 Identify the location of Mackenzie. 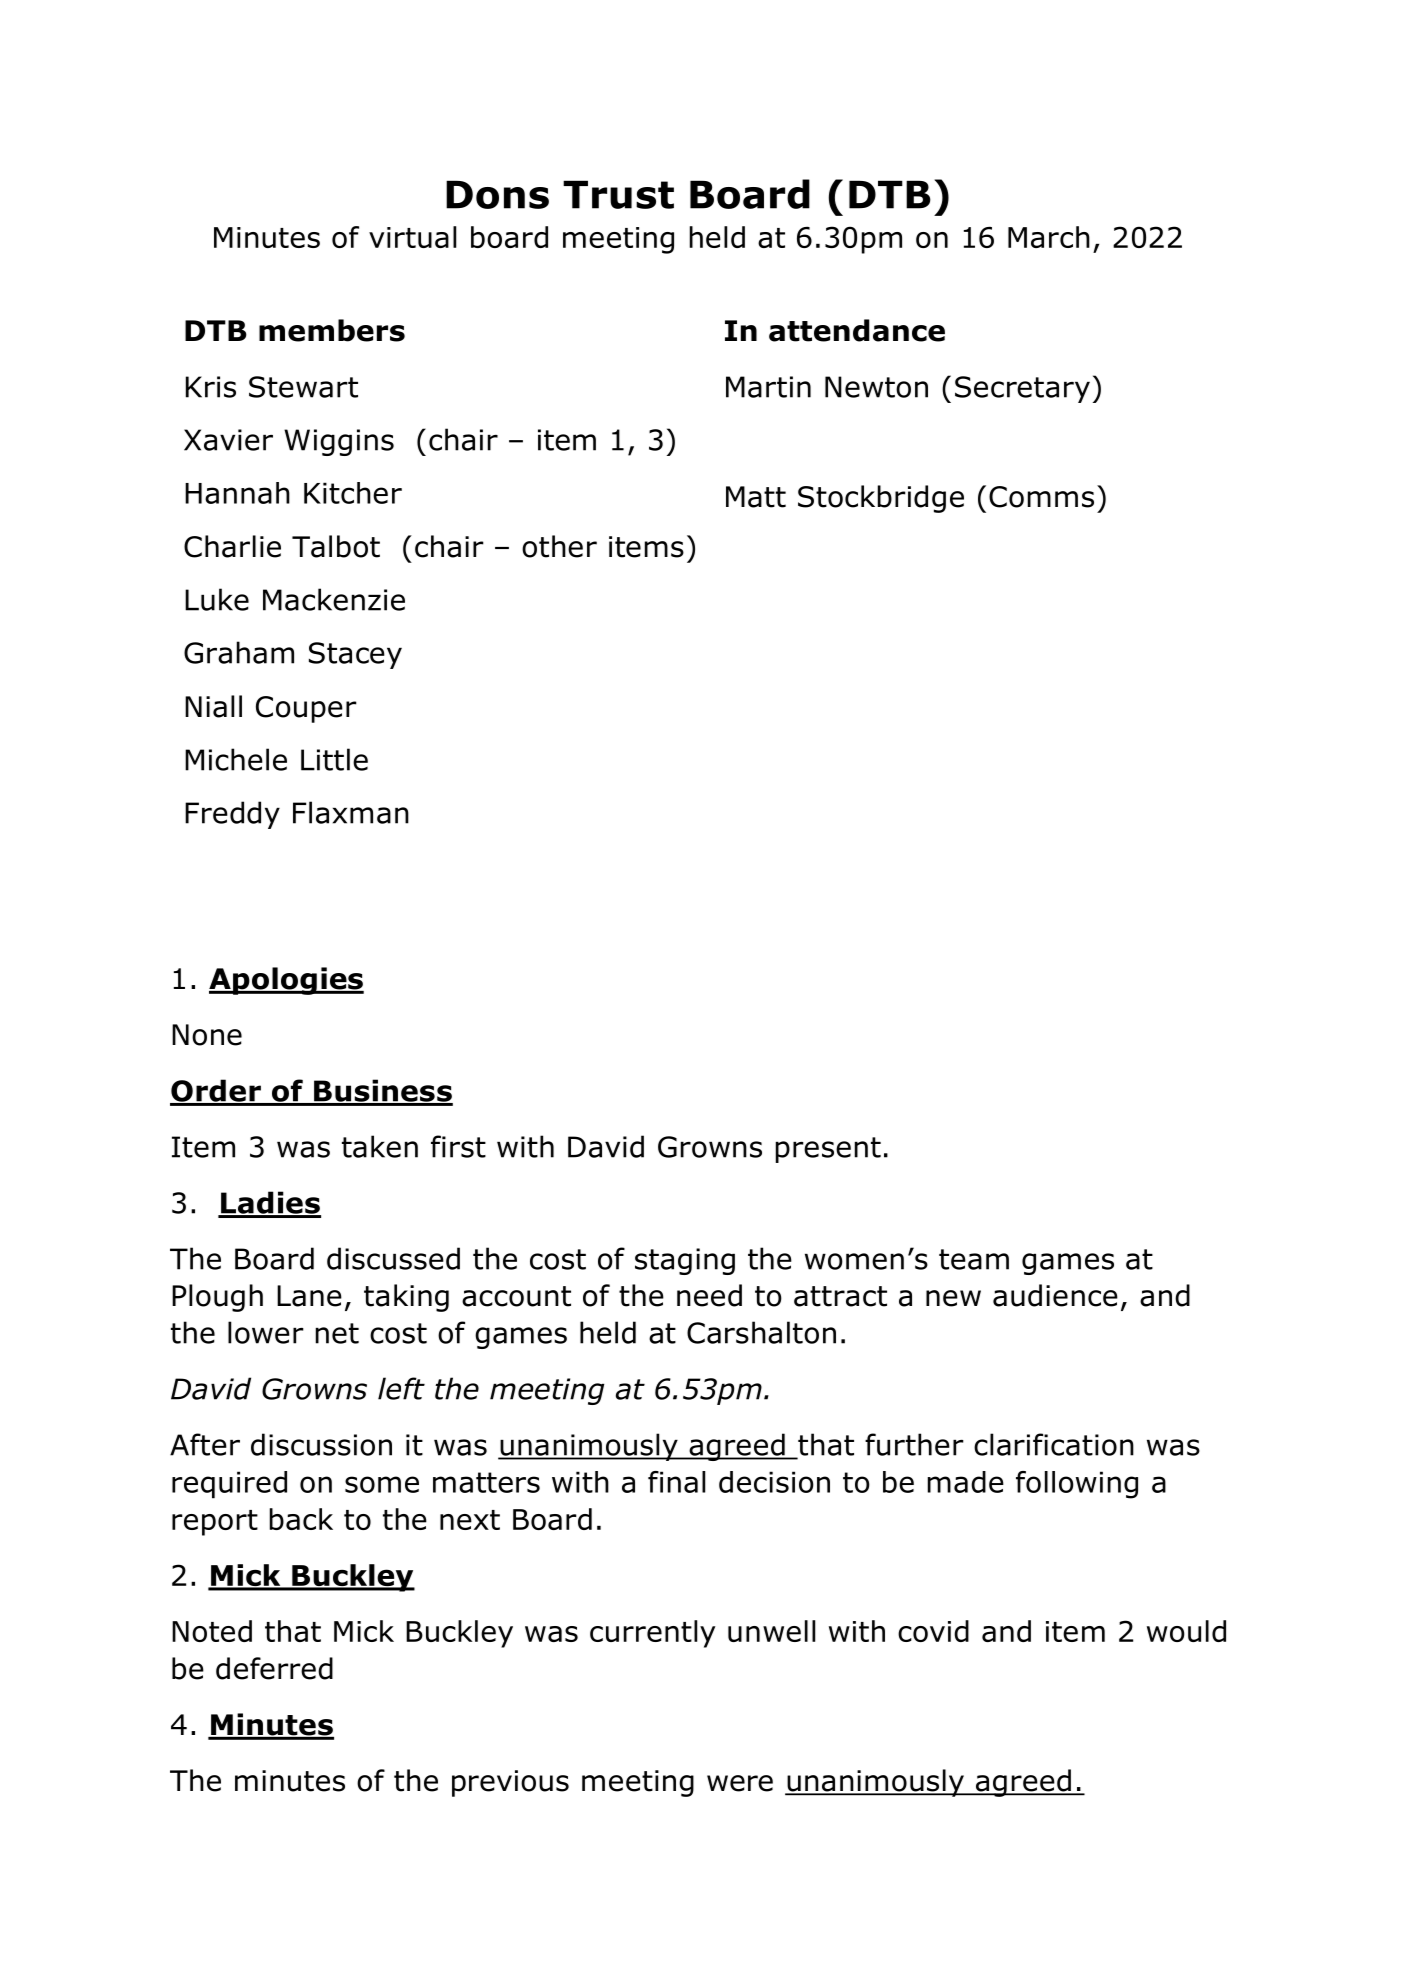
(334, 599).
